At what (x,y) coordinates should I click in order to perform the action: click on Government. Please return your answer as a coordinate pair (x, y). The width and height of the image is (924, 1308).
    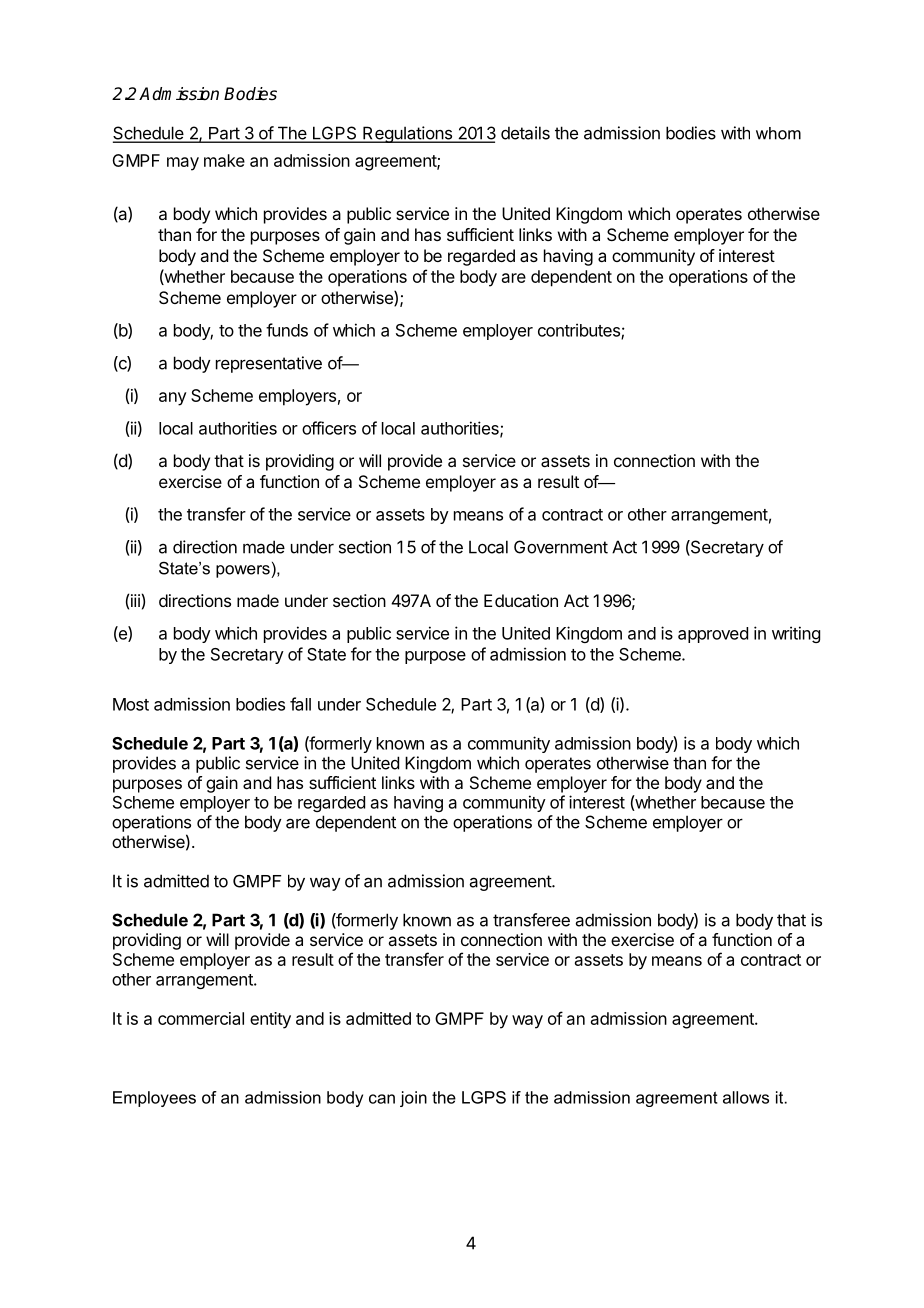
    Looking at the image, I should click on (561, 547).
